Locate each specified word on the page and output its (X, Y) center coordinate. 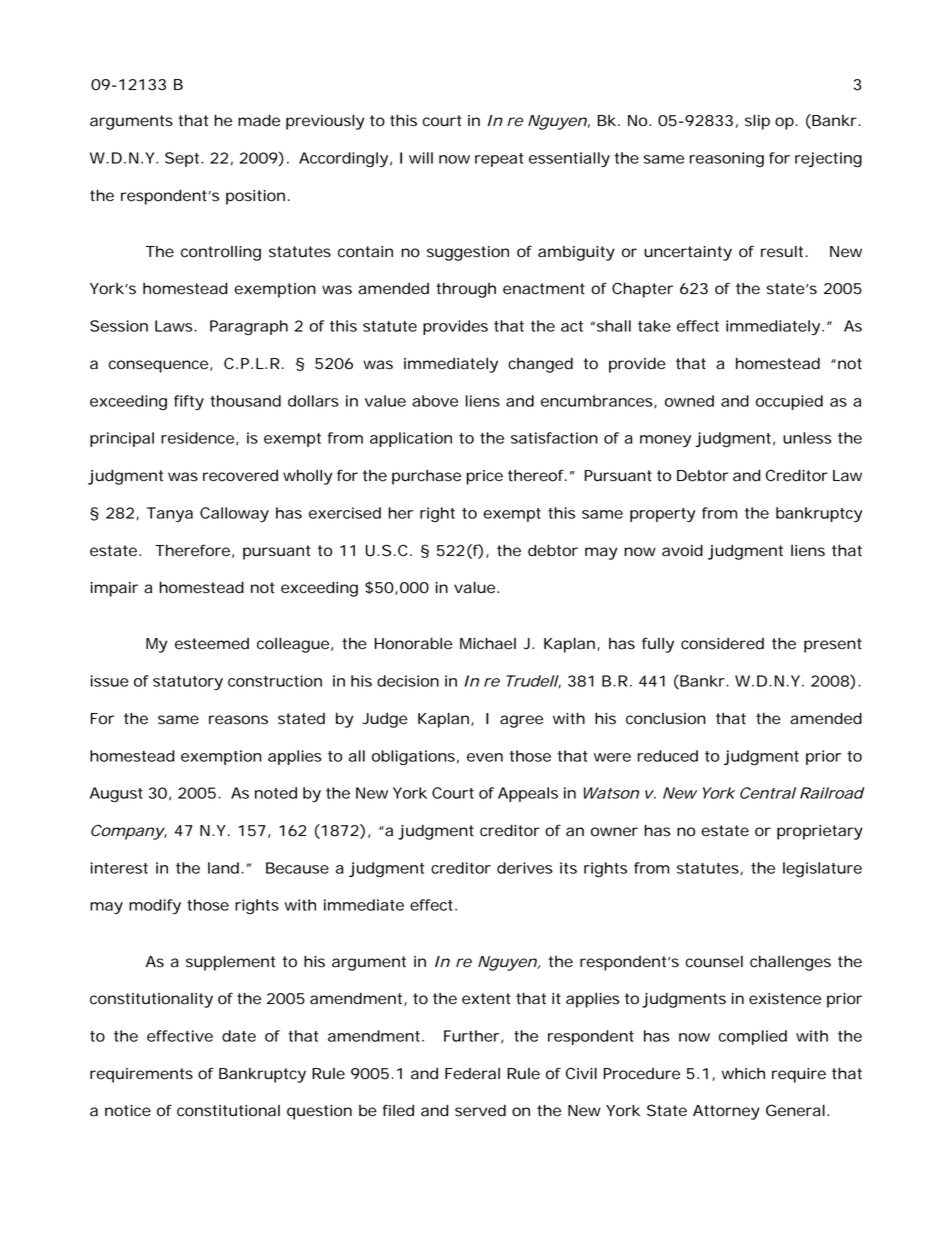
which (743, 1074)
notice (128, 1111)
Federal (472, 1074)
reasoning (727, 160)
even (485, 757)
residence (197, 438)
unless (807, 438)
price (484, 477)
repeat (499, 160)
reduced (668, 756)
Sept (183, 159)
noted (276, 793)
